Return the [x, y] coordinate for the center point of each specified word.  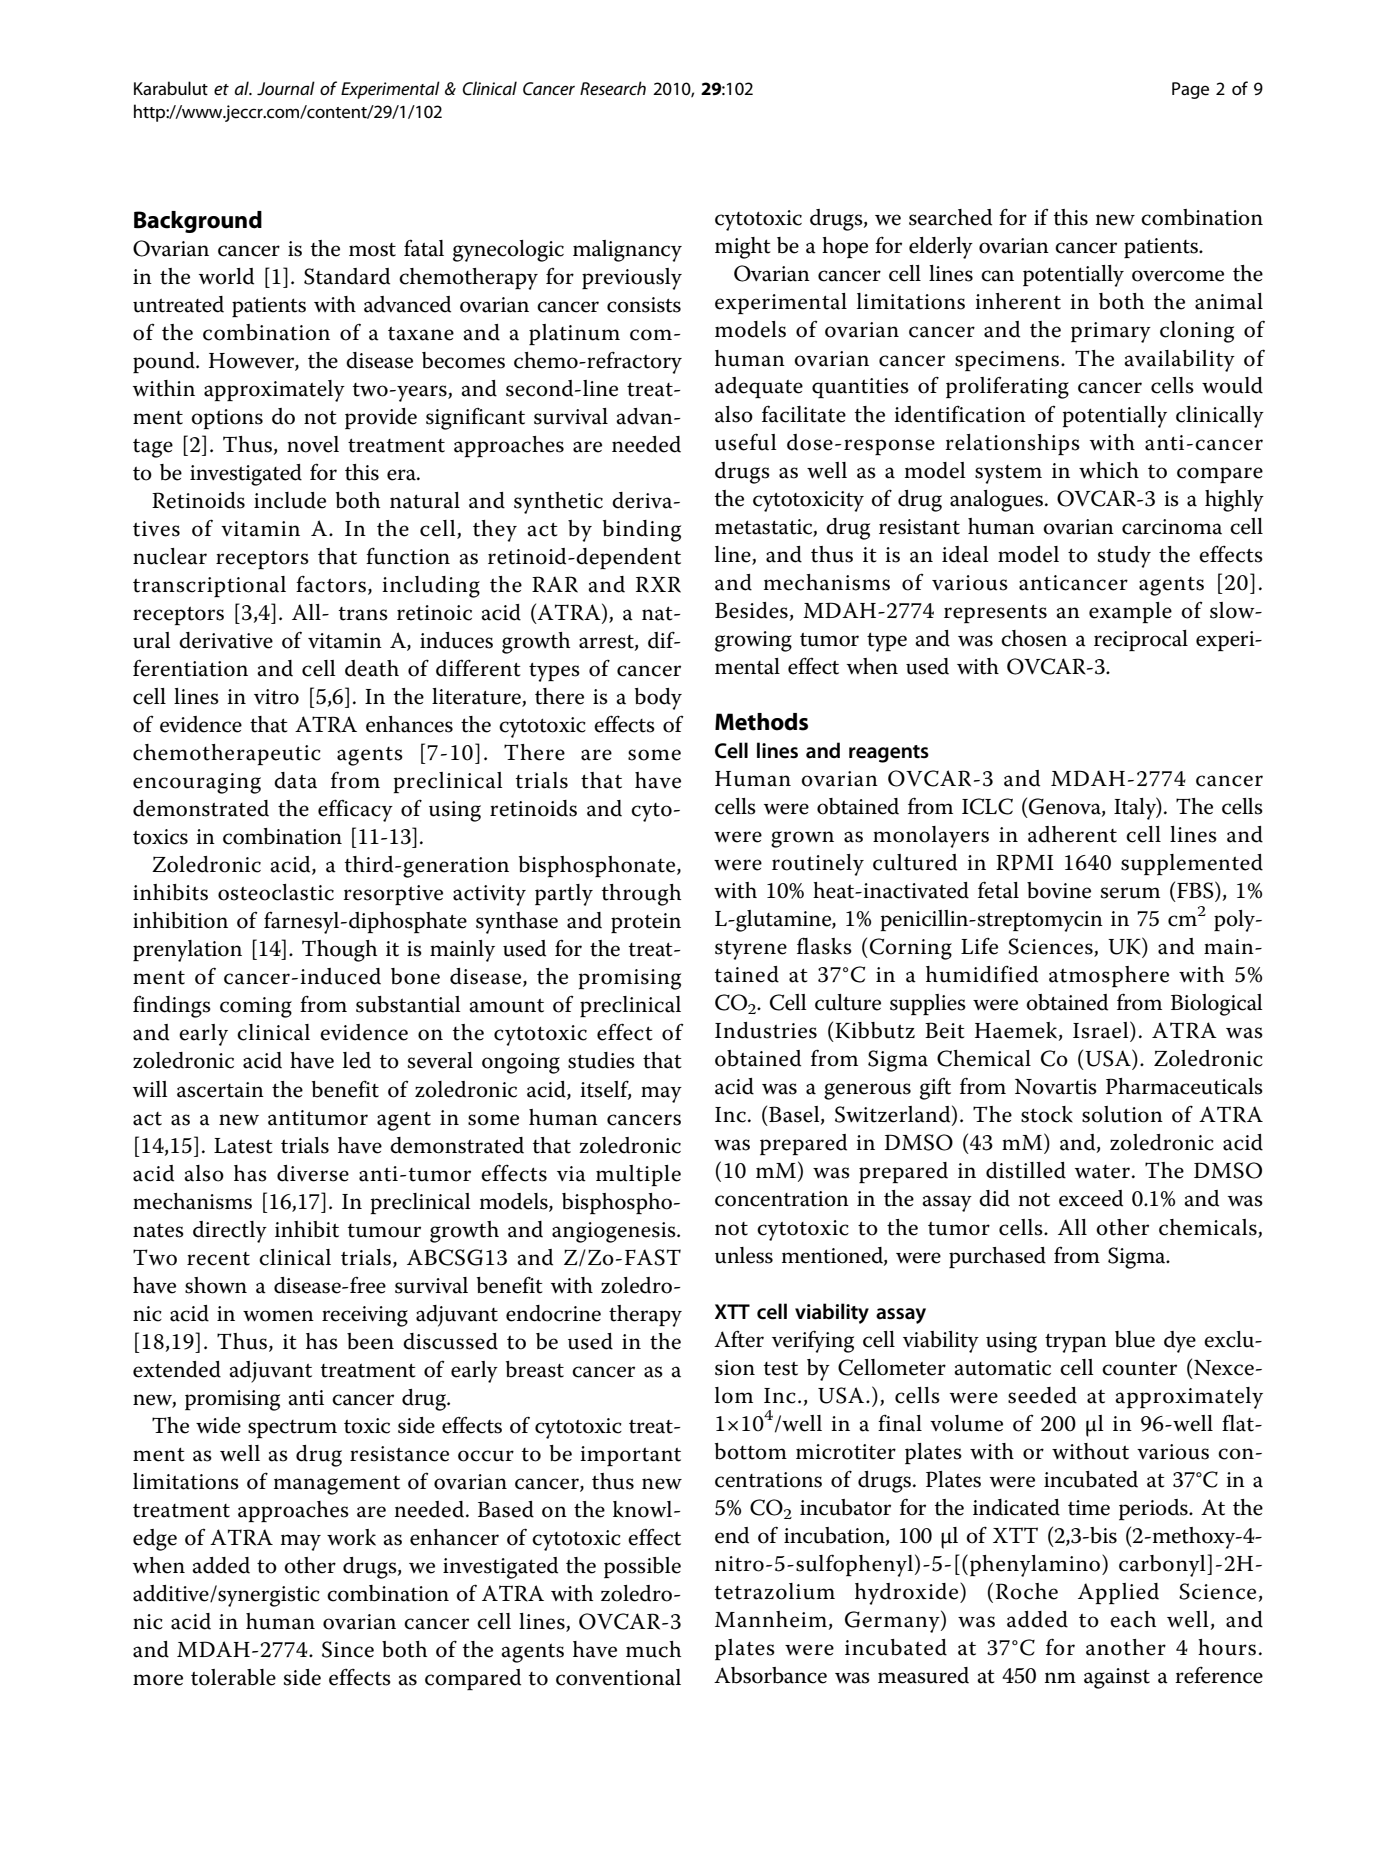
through [641, 895]
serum [1130, 893]
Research [613, 88]
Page [1190, 90]
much [653, 1649]
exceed [1091, 1198]
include [290, 500]
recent [218, 1259]
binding [642, 531]
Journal [286, 88]
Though [339, 951]
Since [348, 1649]
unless [744, 1255]
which [1109, 470]
